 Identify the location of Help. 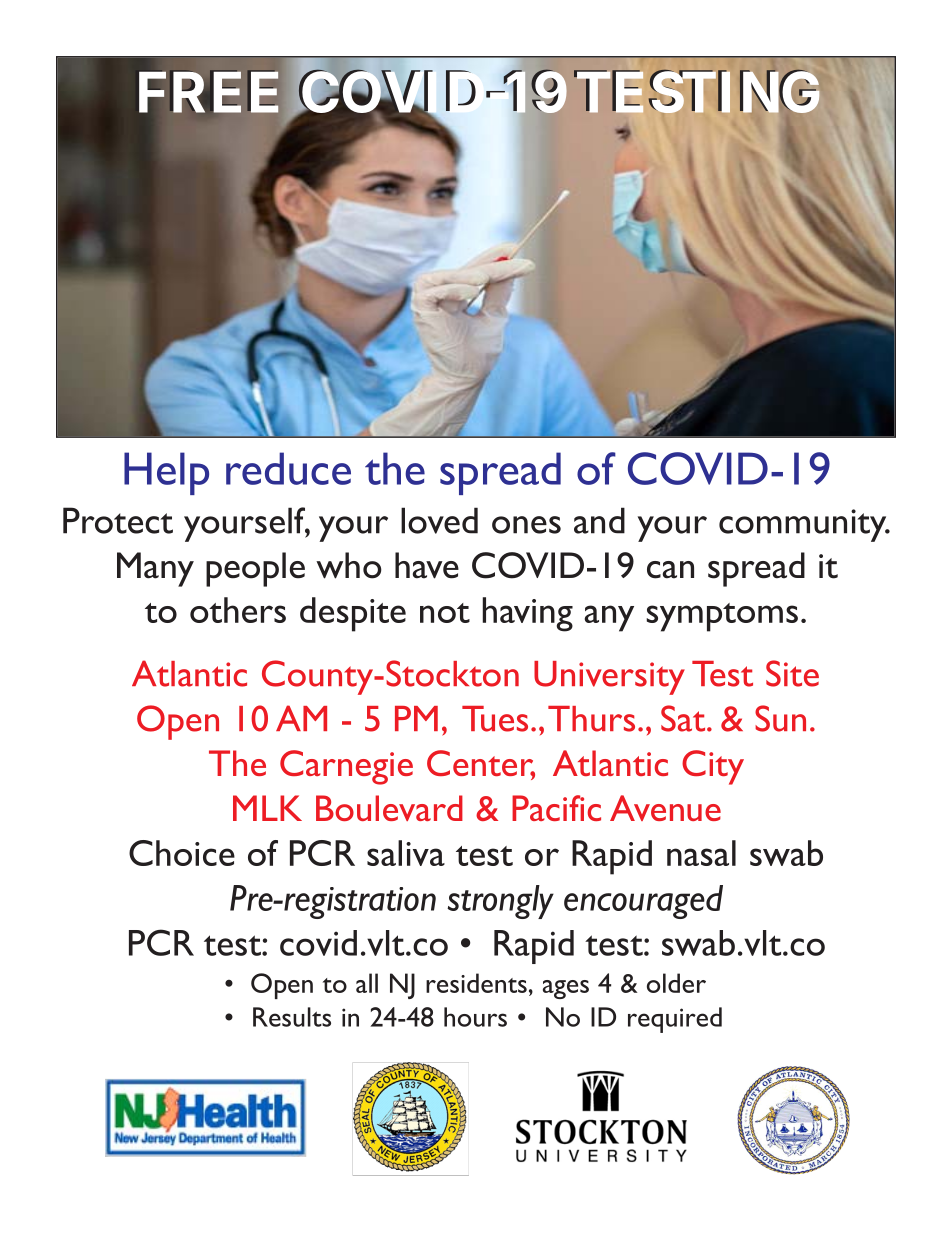
(166, 473).
